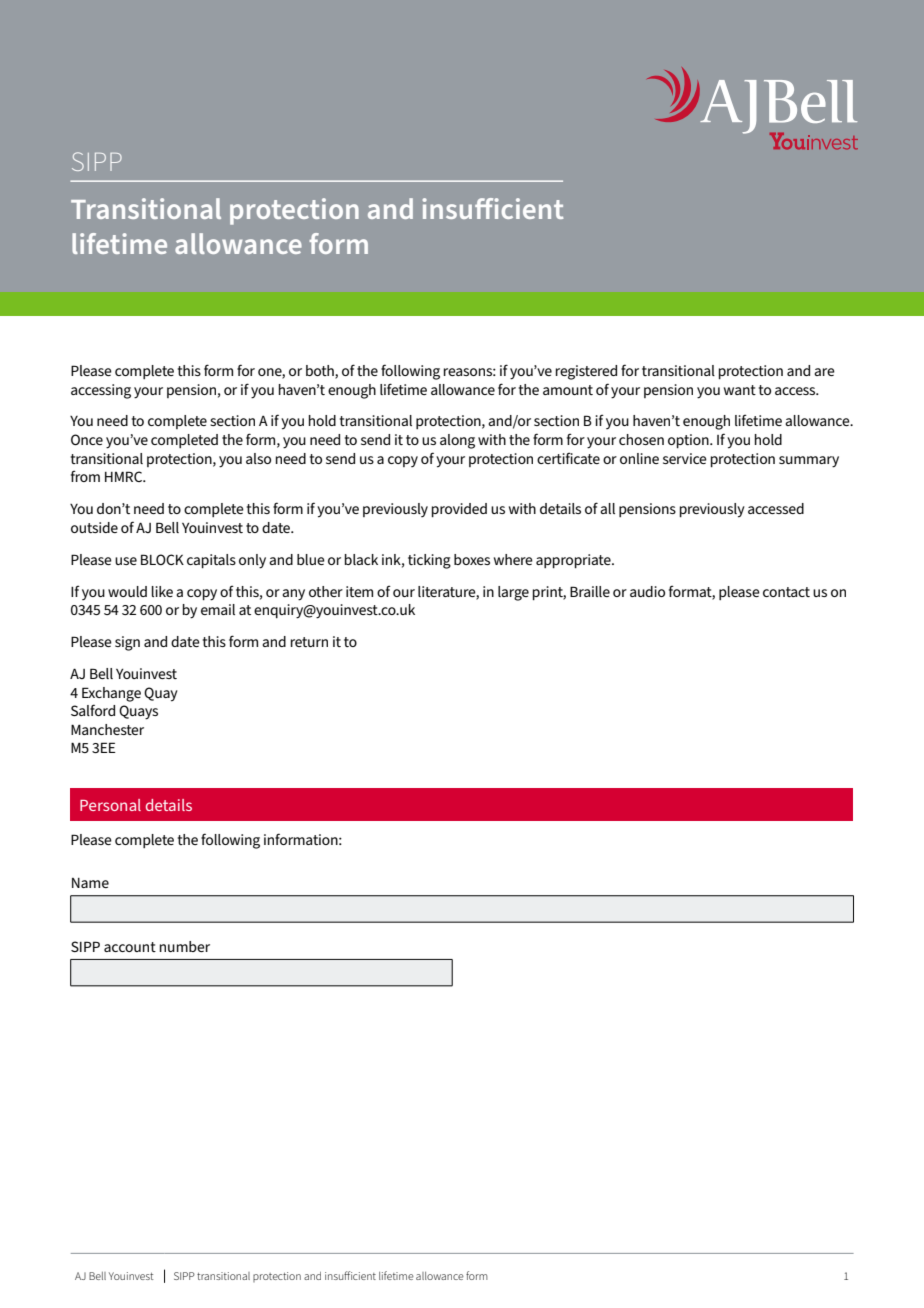 This screenshot has height=1308, width=924. I want to click on contact, so click(786, 592).
